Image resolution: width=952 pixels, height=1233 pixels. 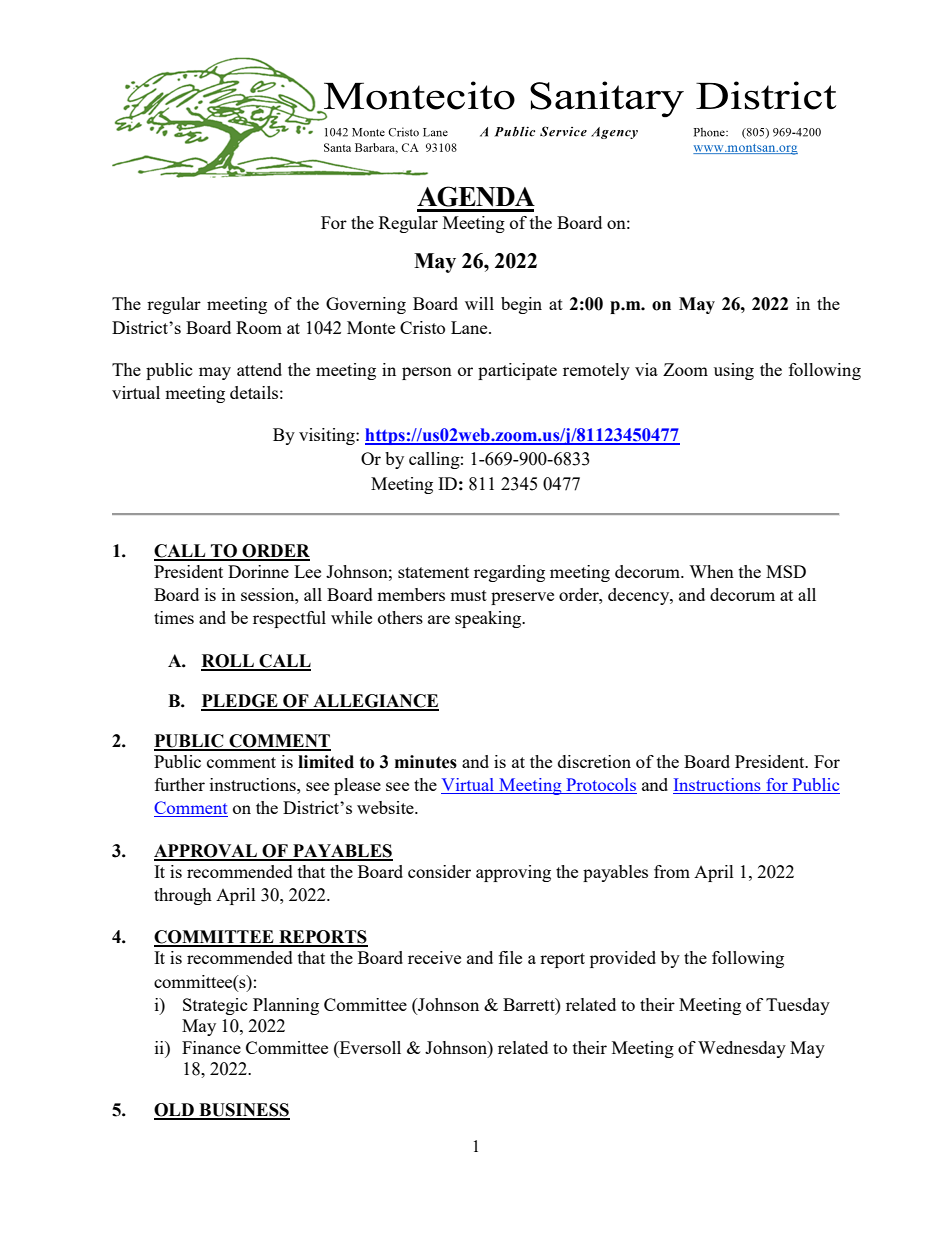 What do you see at coordinates (326, 762) in the screenshot?
I see `limited` at bounding box center [326, 762].
